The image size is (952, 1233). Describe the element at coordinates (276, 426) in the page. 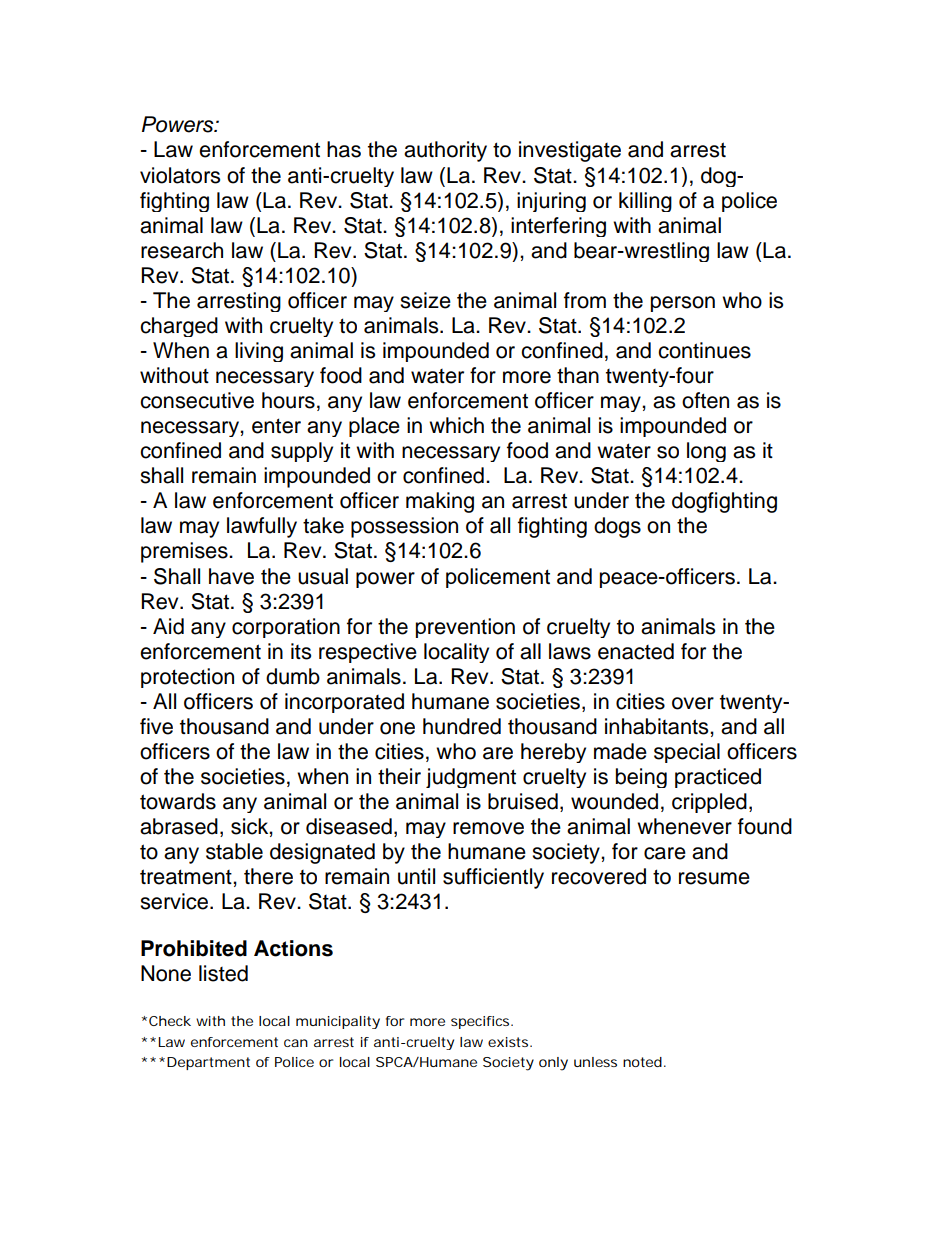

I see `enter` at that location.
